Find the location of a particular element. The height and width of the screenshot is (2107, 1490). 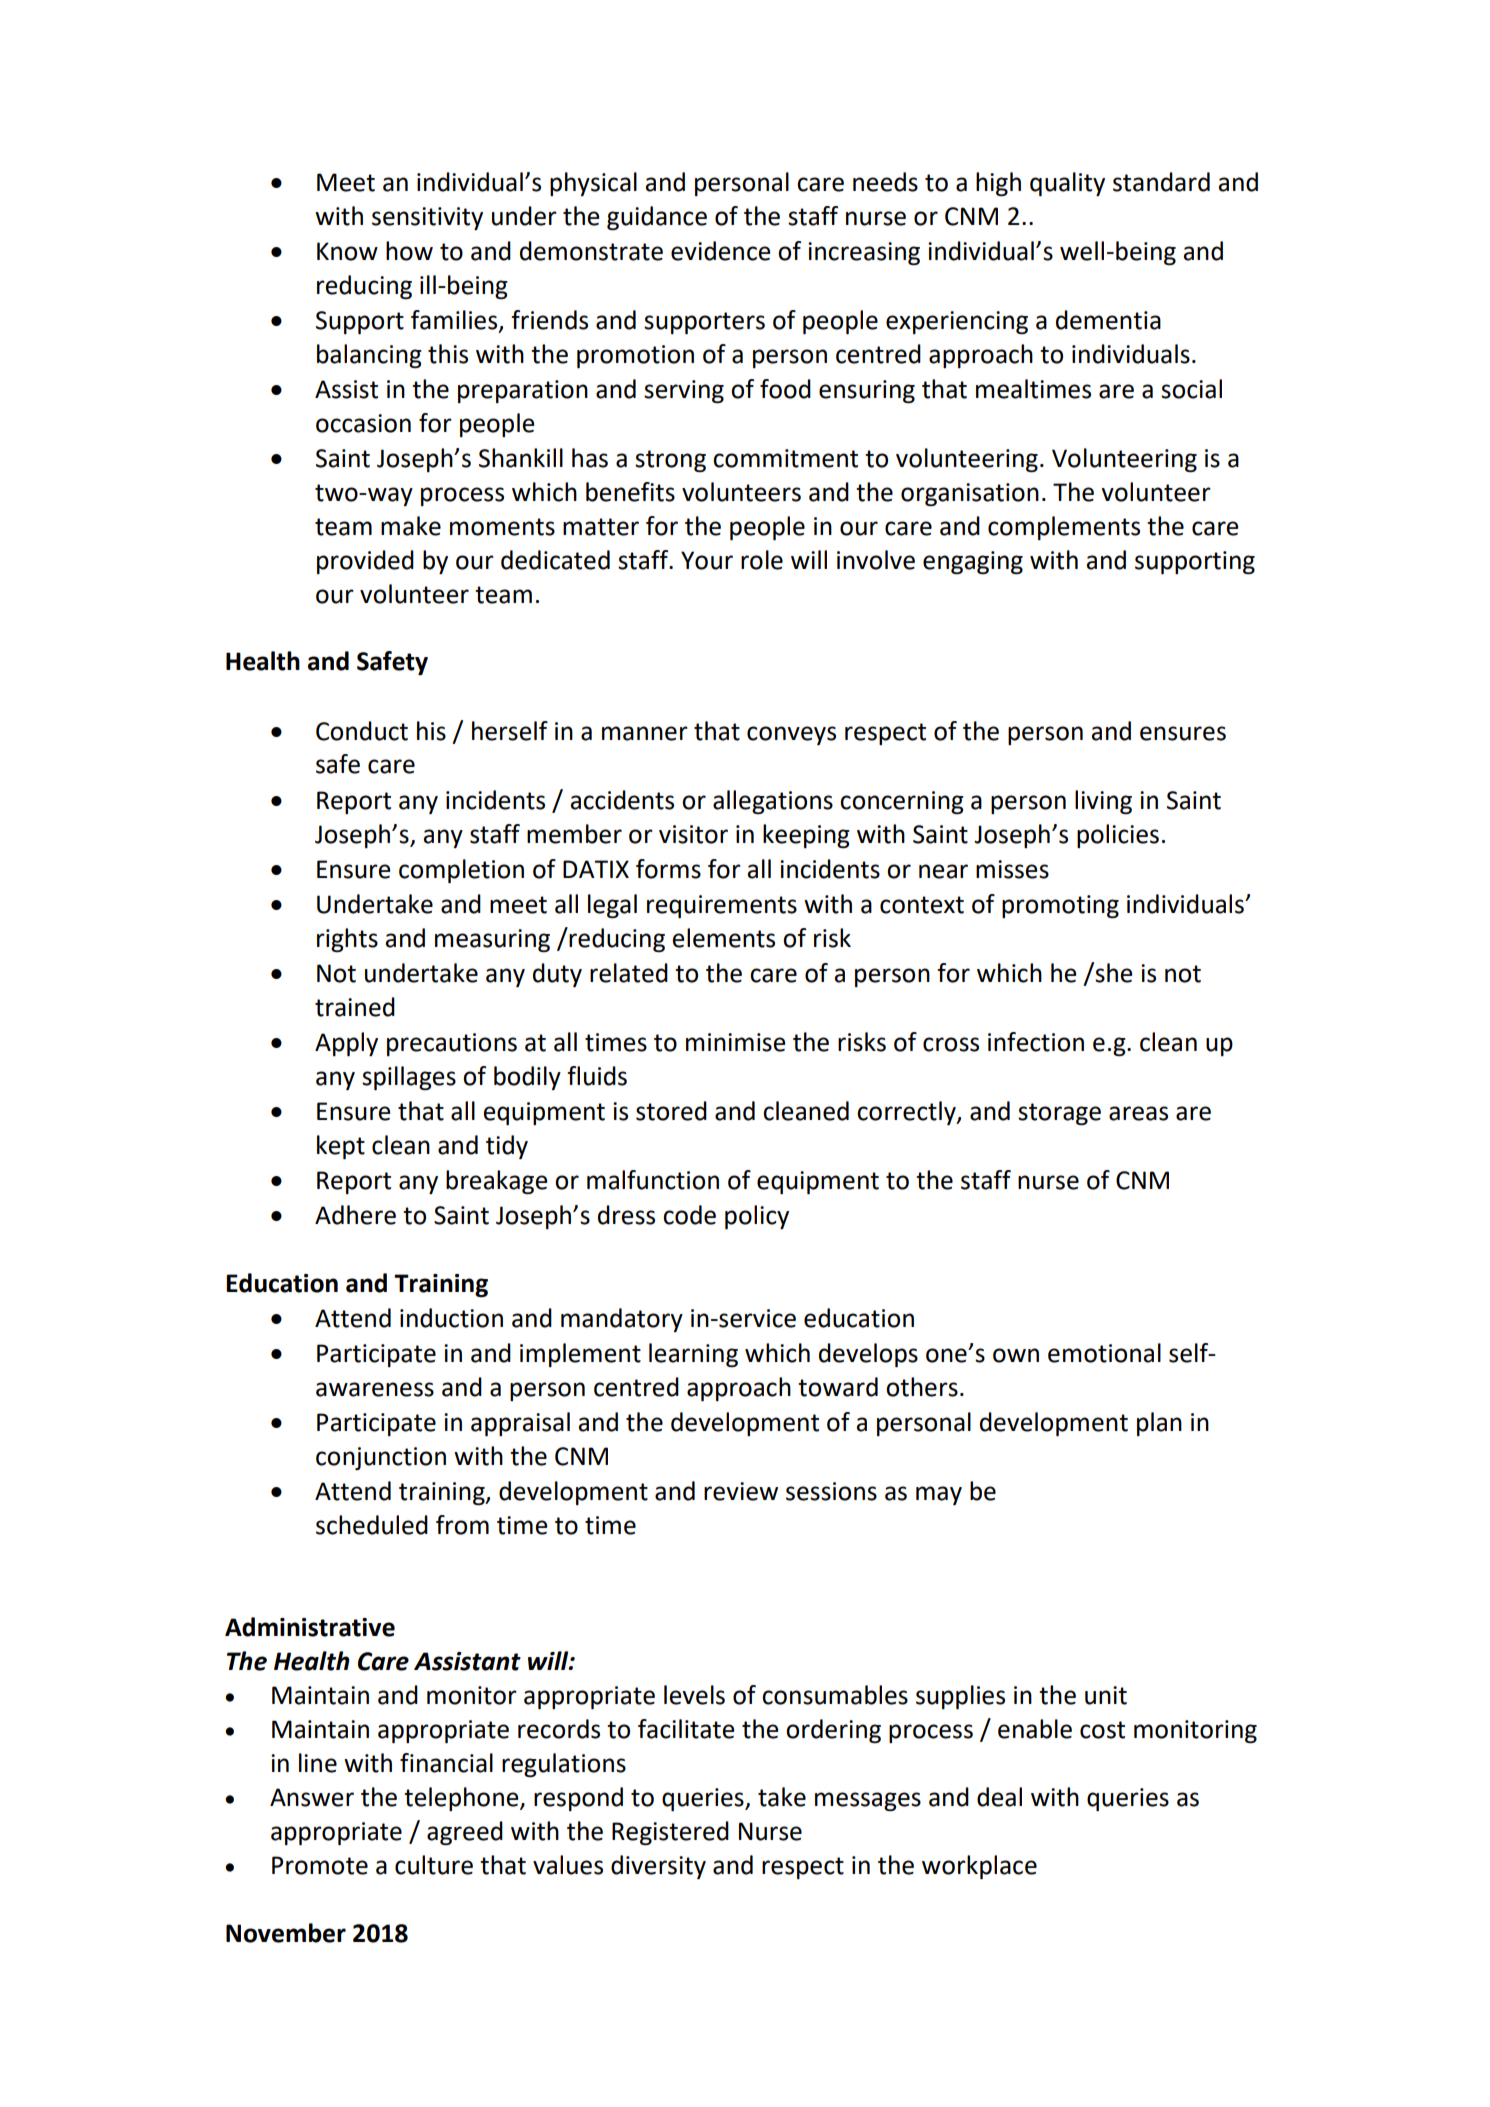

culture is located at coordinates (434, 1865).
